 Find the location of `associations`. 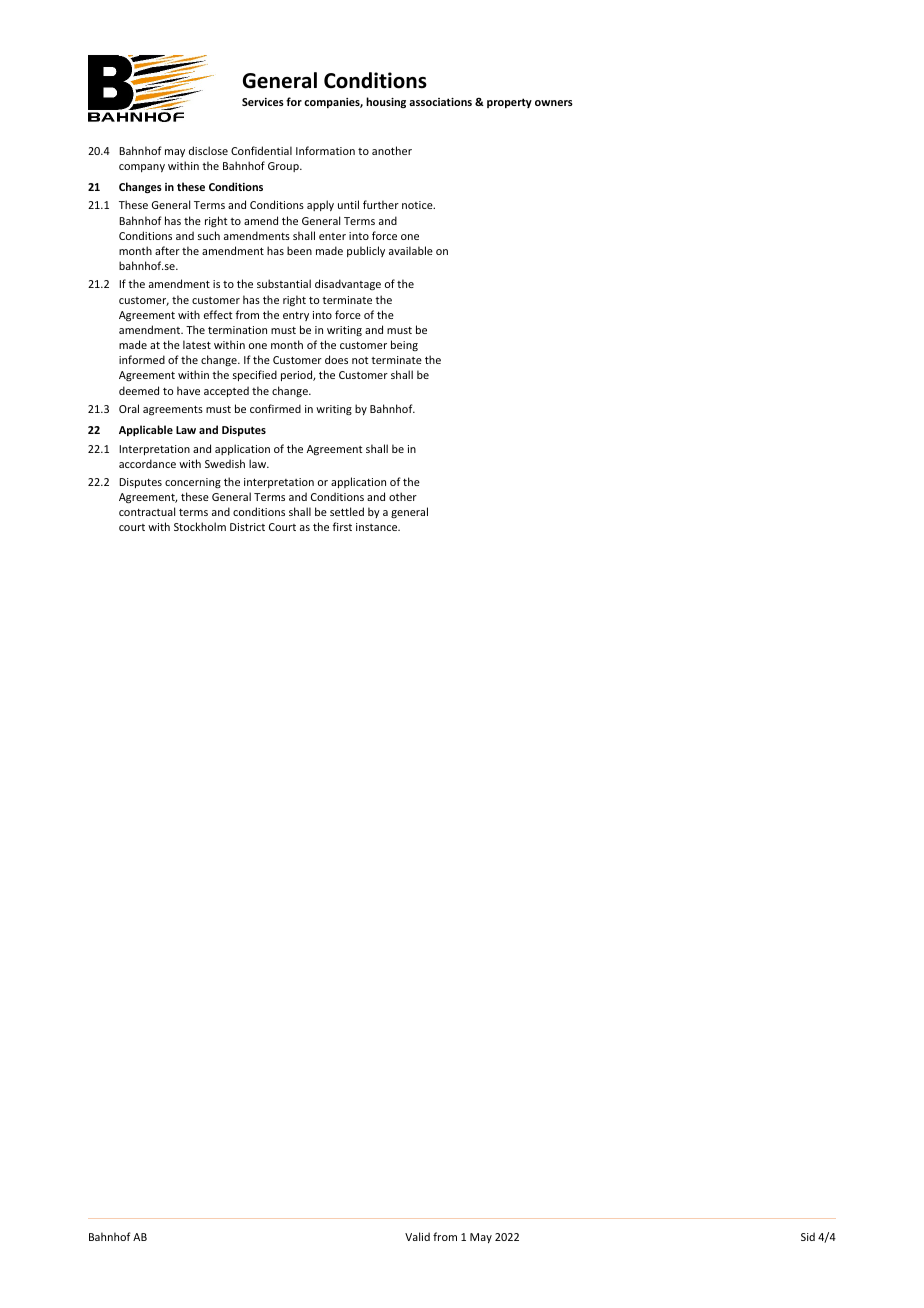

associations is located at coordinates (440, 102).
